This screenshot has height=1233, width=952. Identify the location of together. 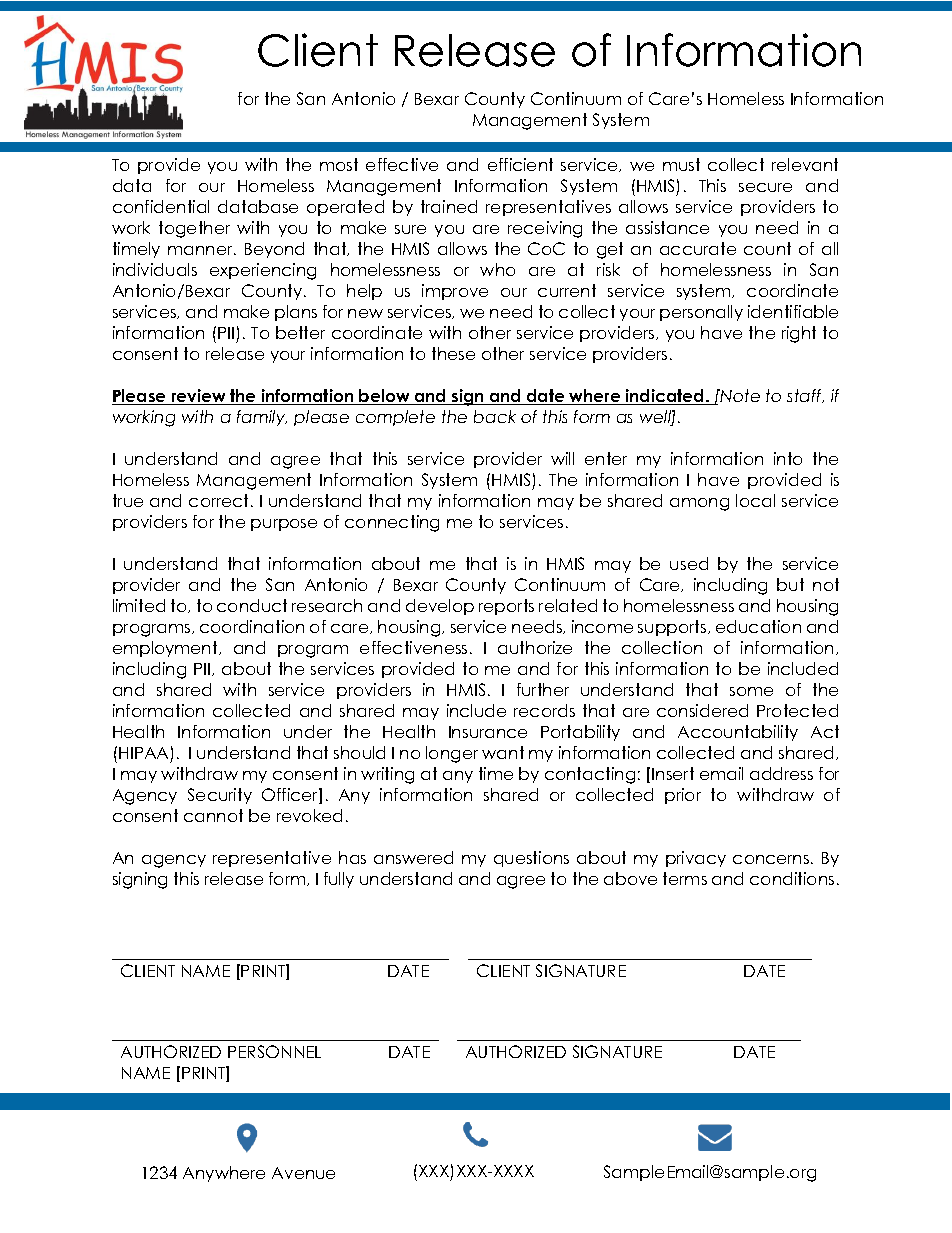
(194, 229).
